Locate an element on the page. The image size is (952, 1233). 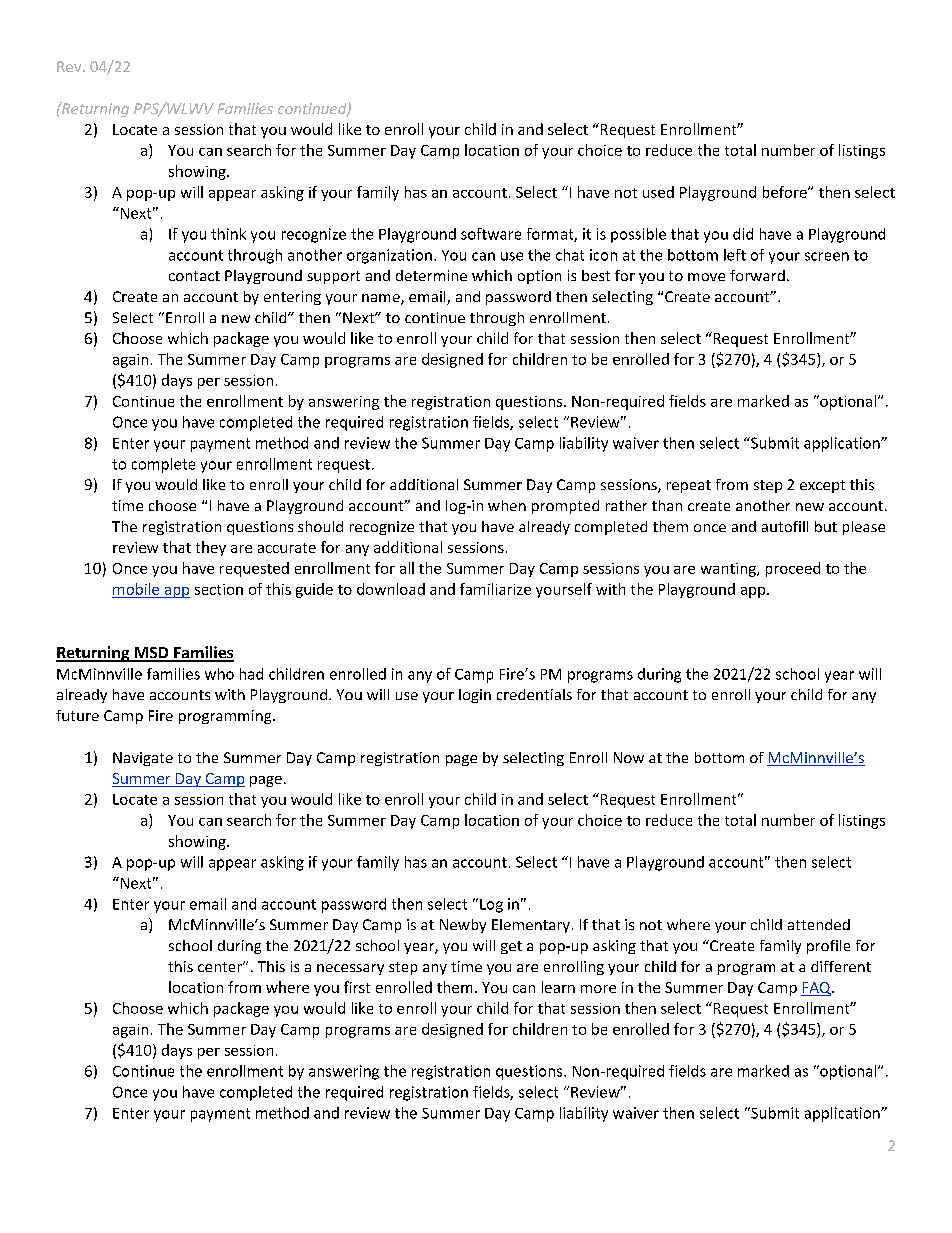
FAQ is located at coordinates (817, 989).
